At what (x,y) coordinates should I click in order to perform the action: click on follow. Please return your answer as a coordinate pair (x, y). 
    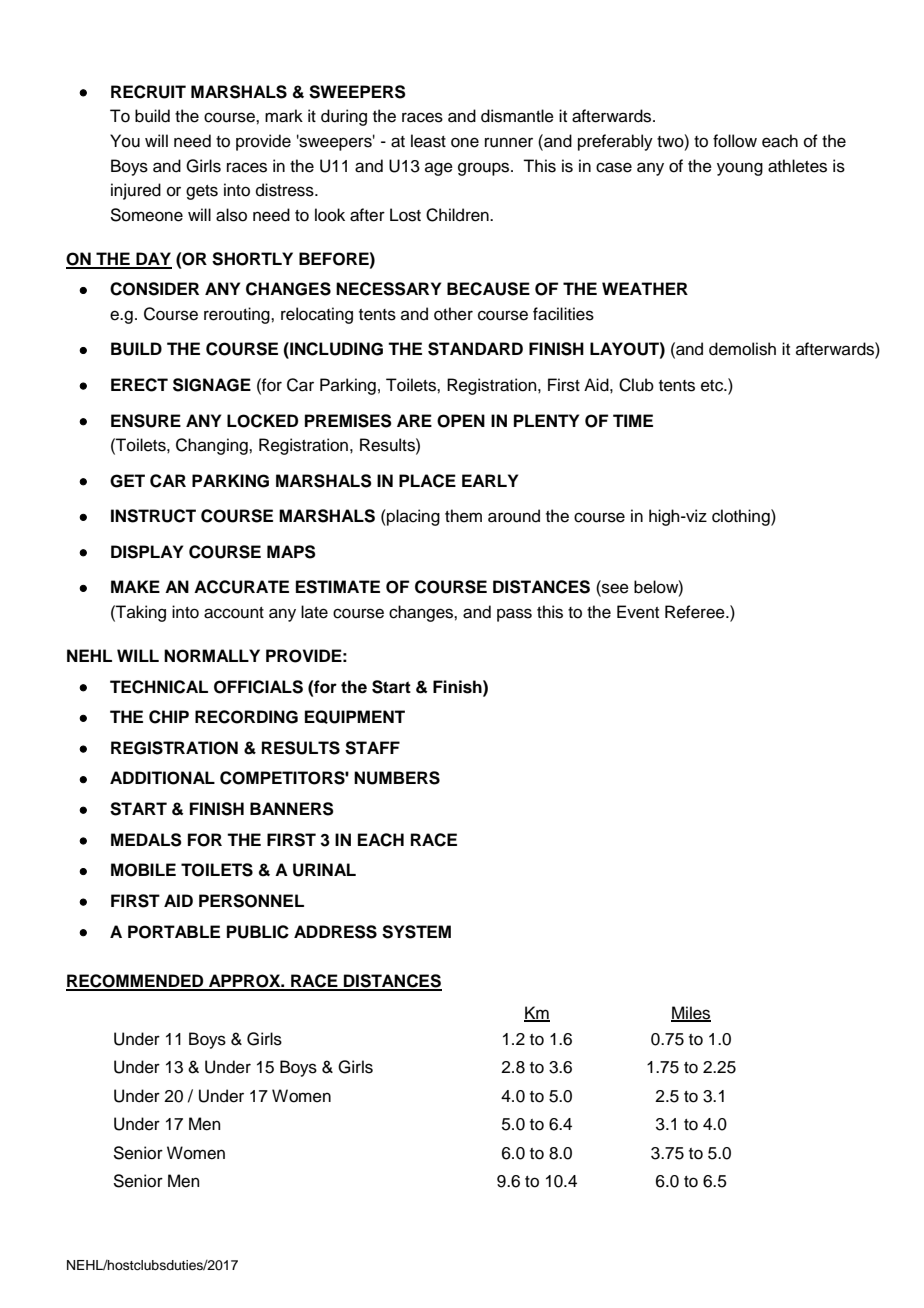
    Looking at the image, I should click on (735, 141).
